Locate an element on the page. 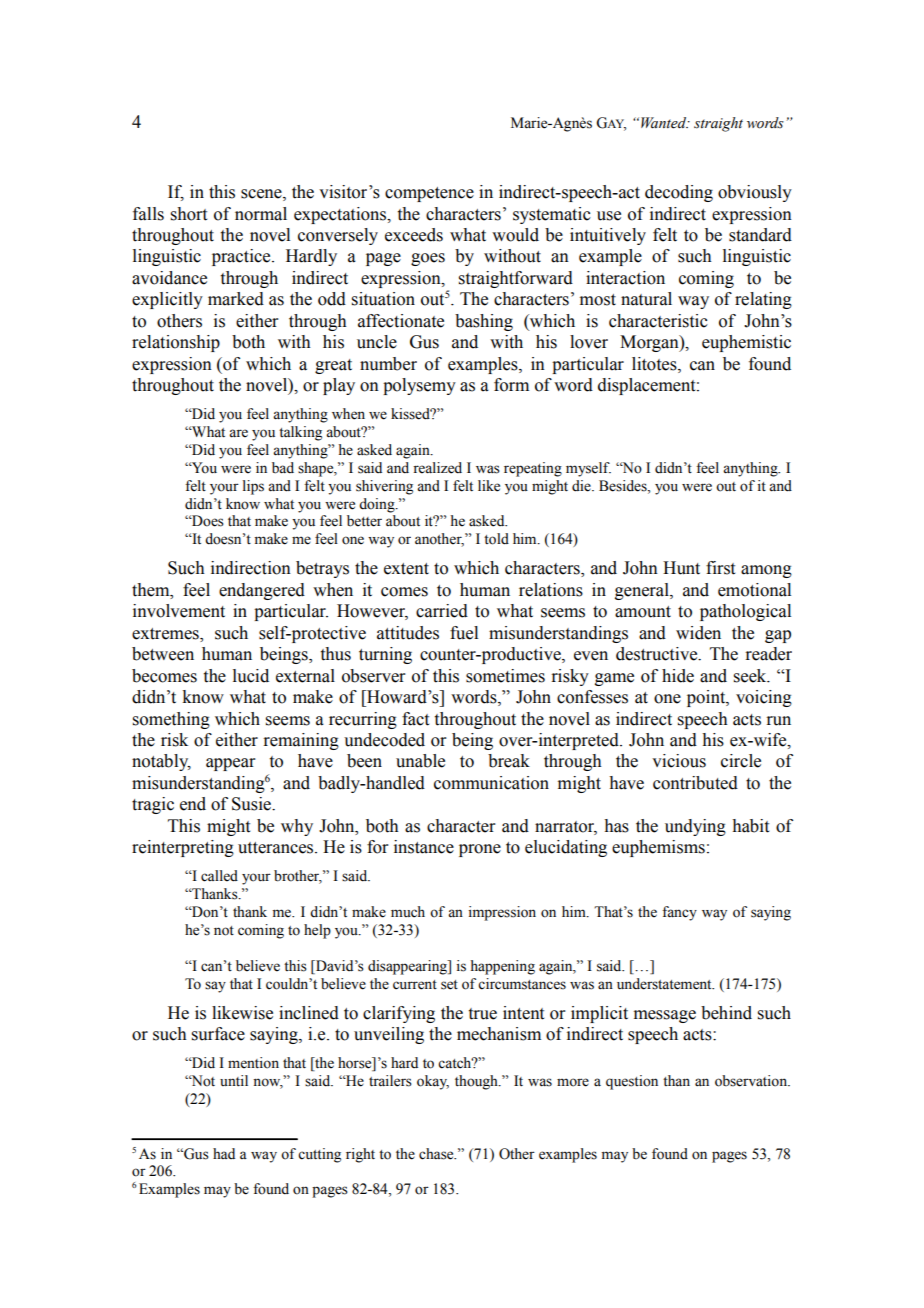 Image resolution: width=924 pixels, height=1308 pixels. fancy is located at coordinates (679, 913).
